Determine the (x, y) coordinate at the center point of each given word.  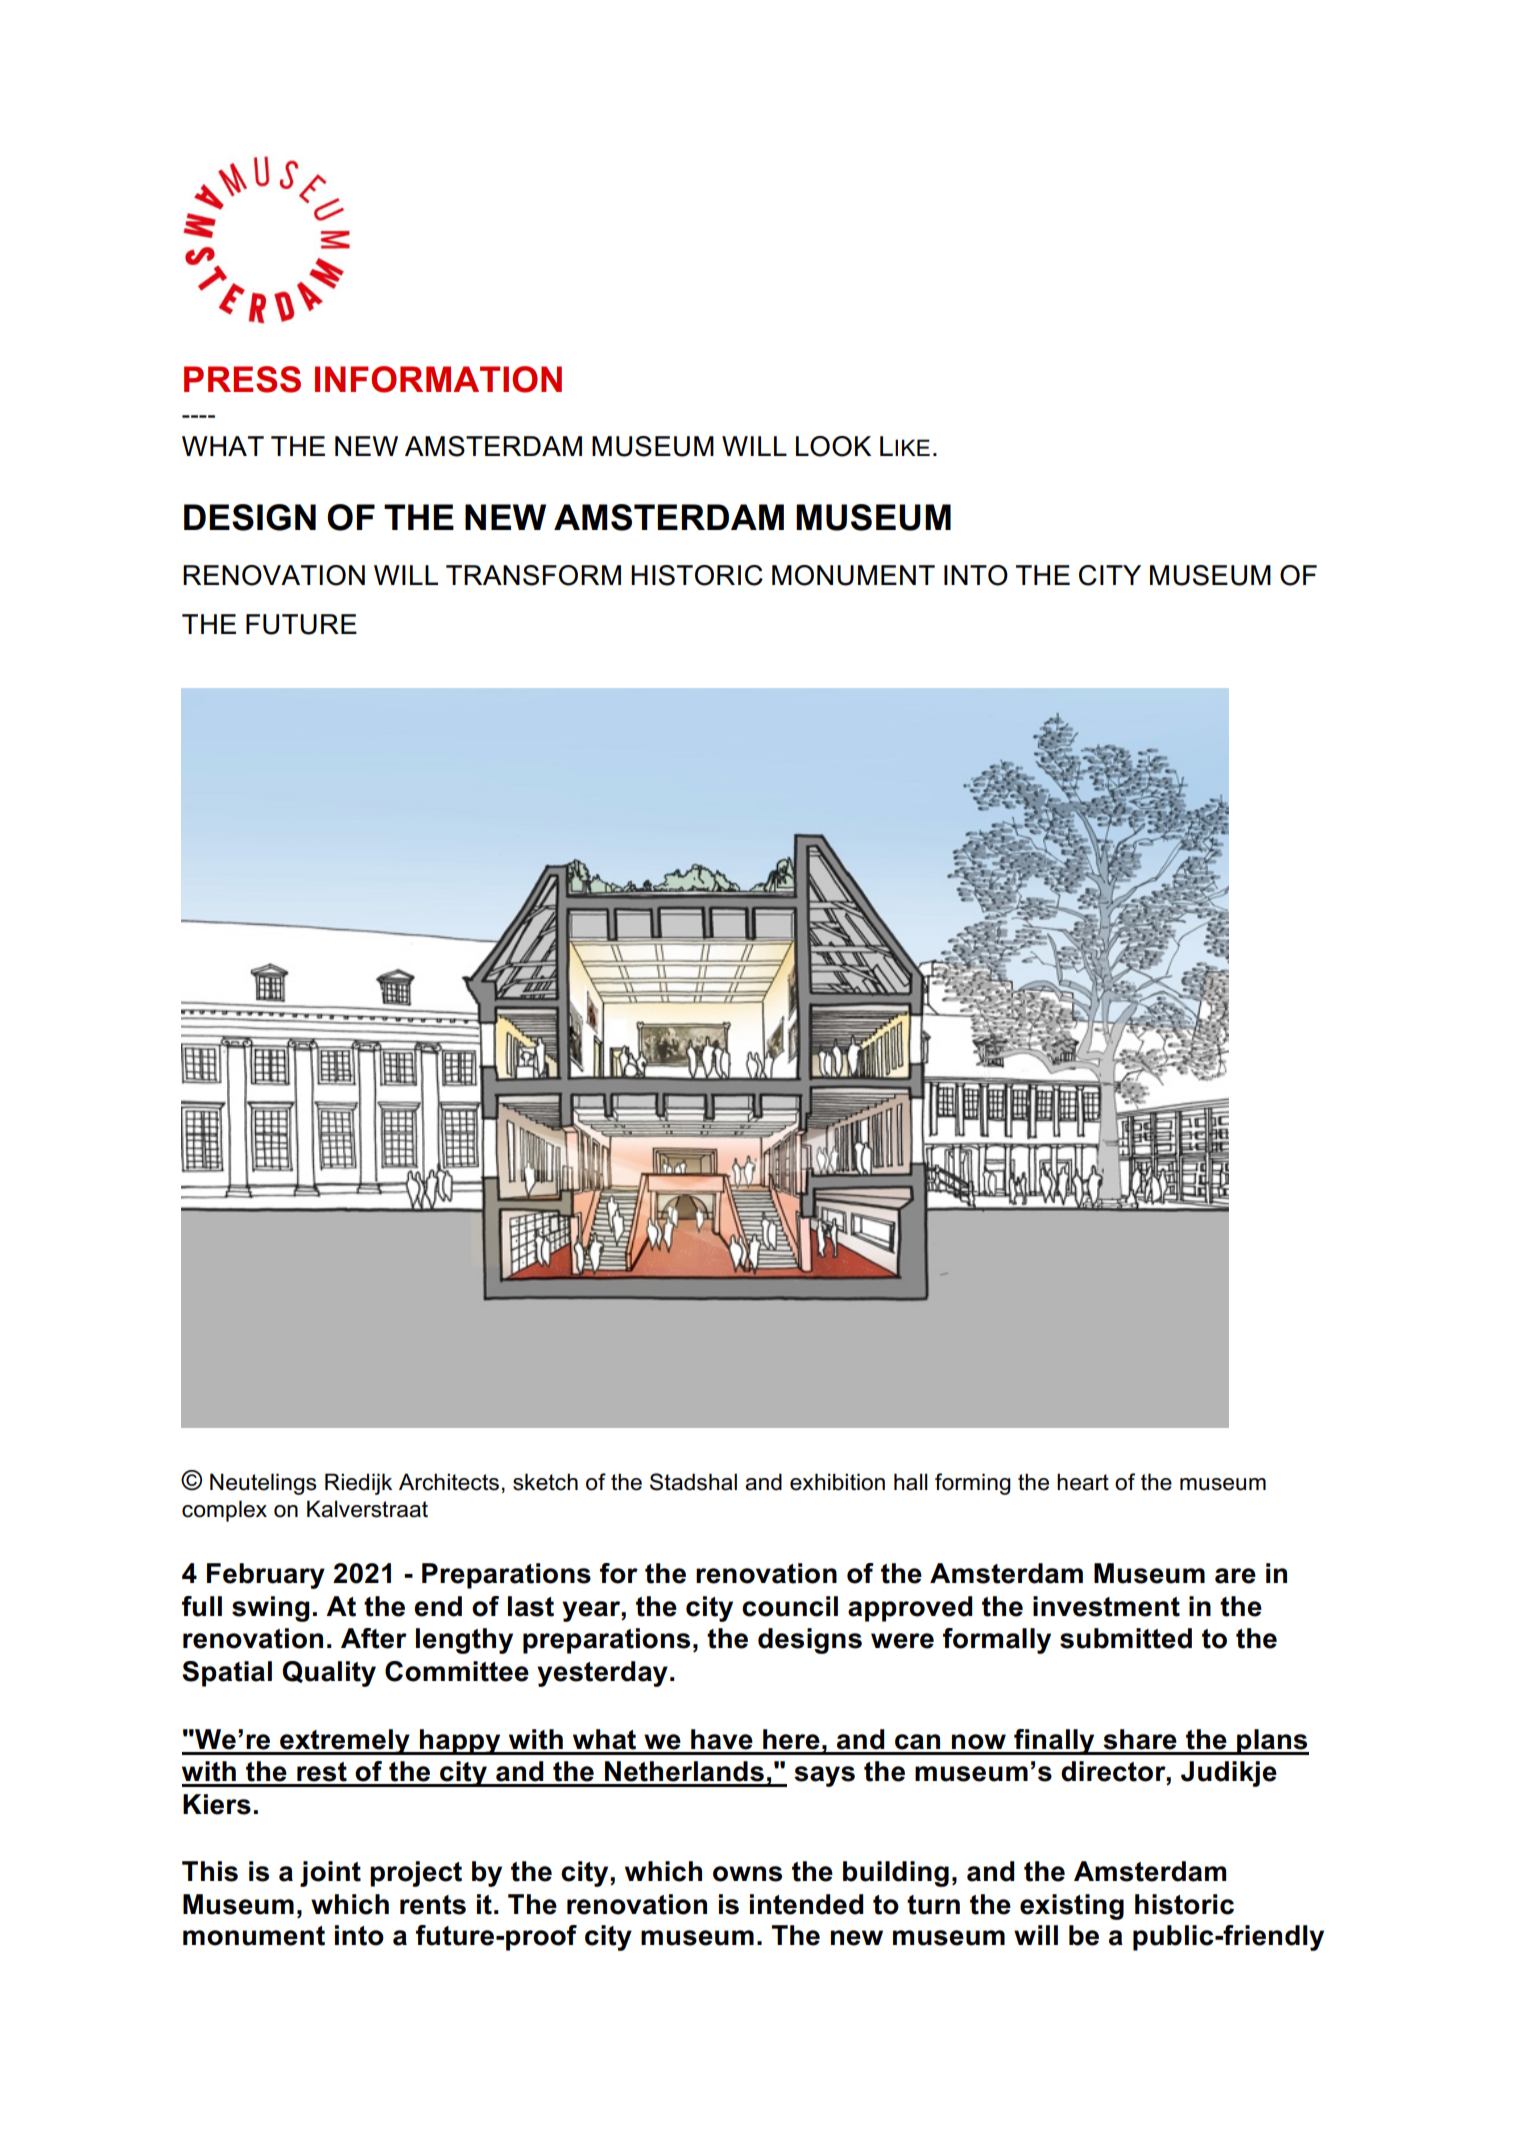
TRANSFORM (533, 575)
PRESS (242, 379)
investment (1106, 1606)
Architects (449, 1482)
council (790, 1606)
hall (911, 1482)
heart (1083, 1482)
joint (330, 1874)
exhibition (837, 1482)
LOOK (833, 446)
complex (224, 1511)
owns (747, 1874)
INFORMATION (438, 379)
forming (973, 1484)
